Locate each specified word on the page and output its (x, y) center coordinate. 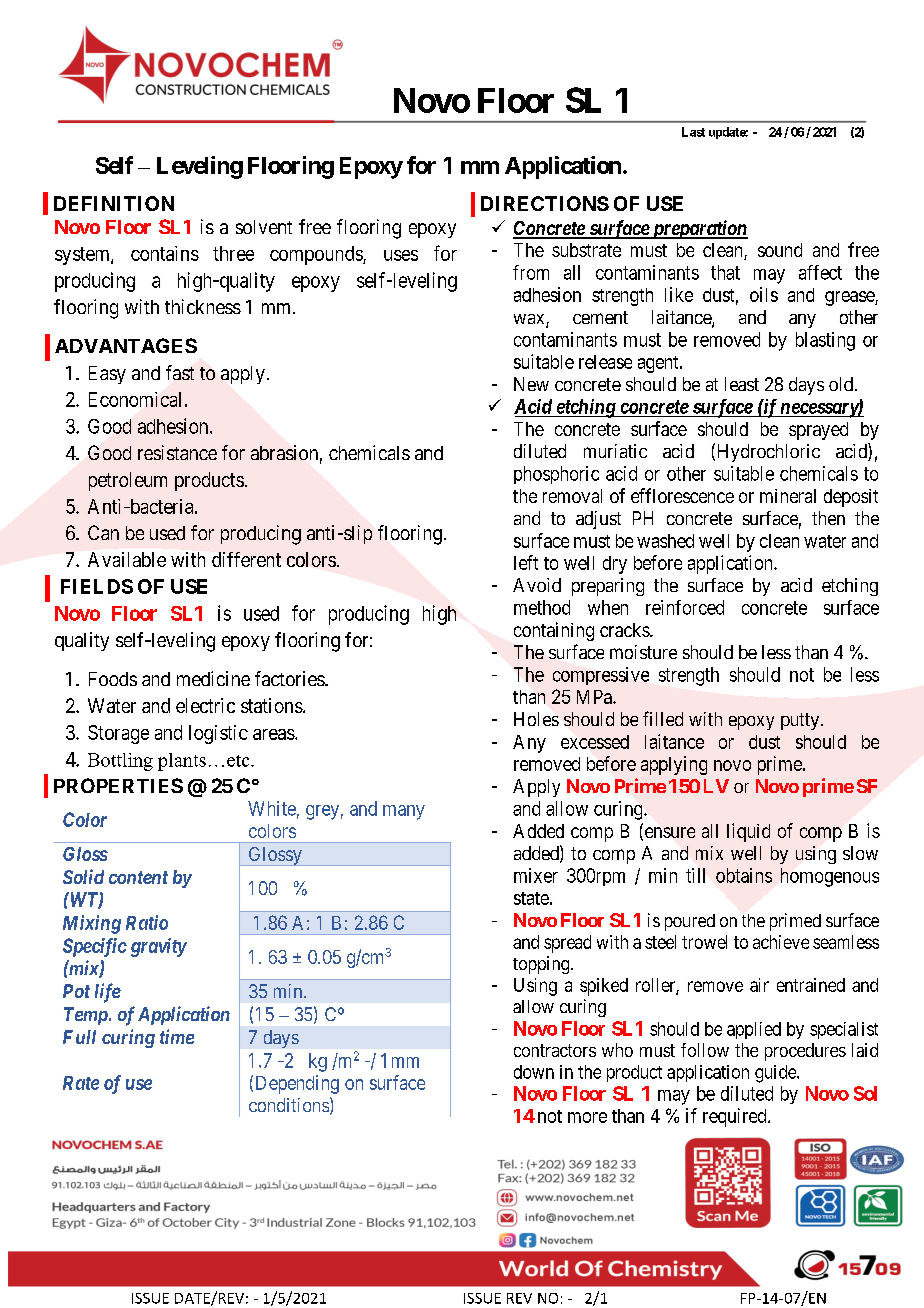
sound (780, 250)
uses (401, 255)
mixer (536, 875)
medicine (213, 678)
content (138, 877)
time (177, 1036)
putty (801, 721)
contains (165, 253)
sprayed (818, 431)
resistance (177, 452)
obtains (744, 875)
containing (554, 631)
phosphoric (556, 475)
